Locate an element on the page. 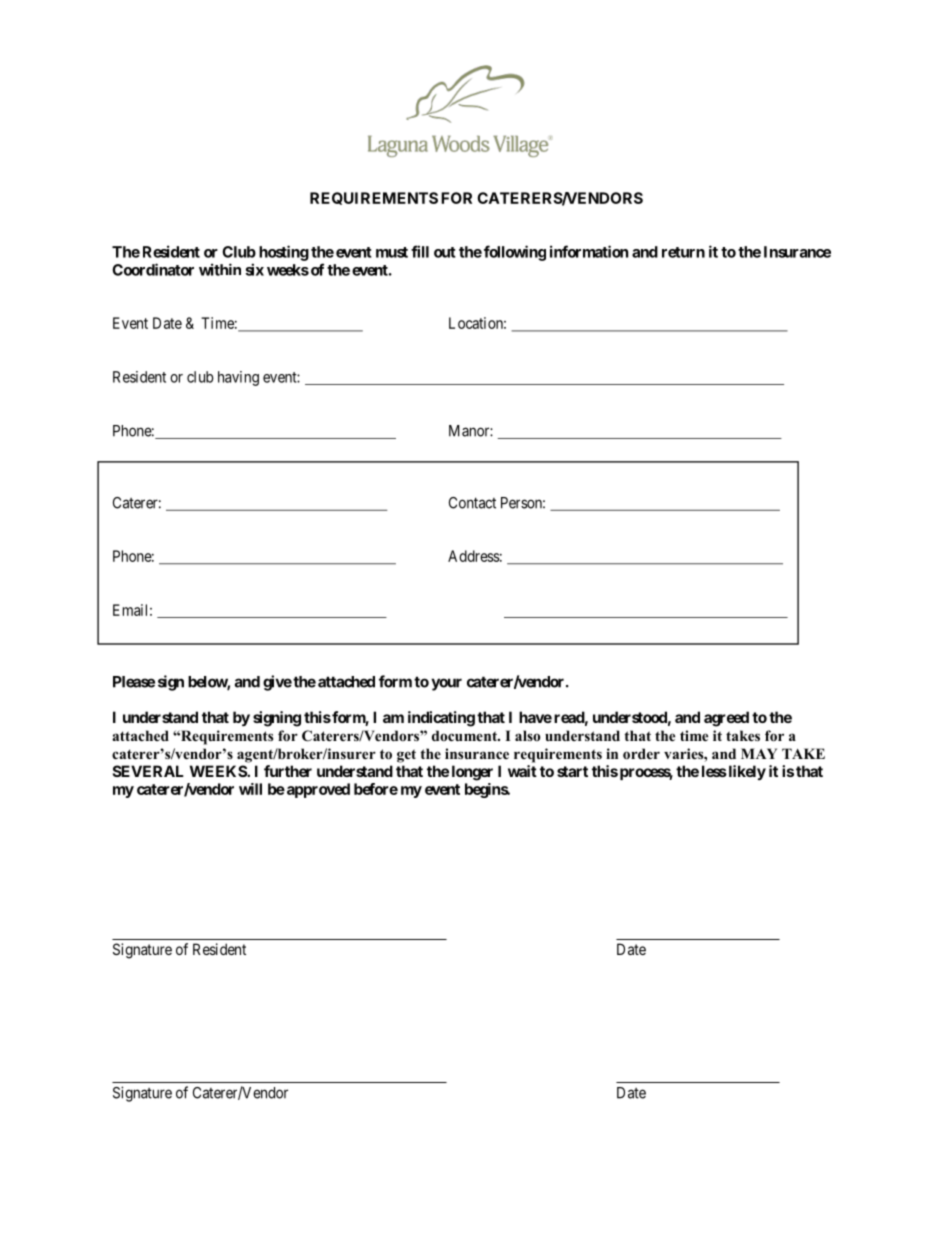 This image has width=952, height=1233. within is located at coordinates (220, 269).
